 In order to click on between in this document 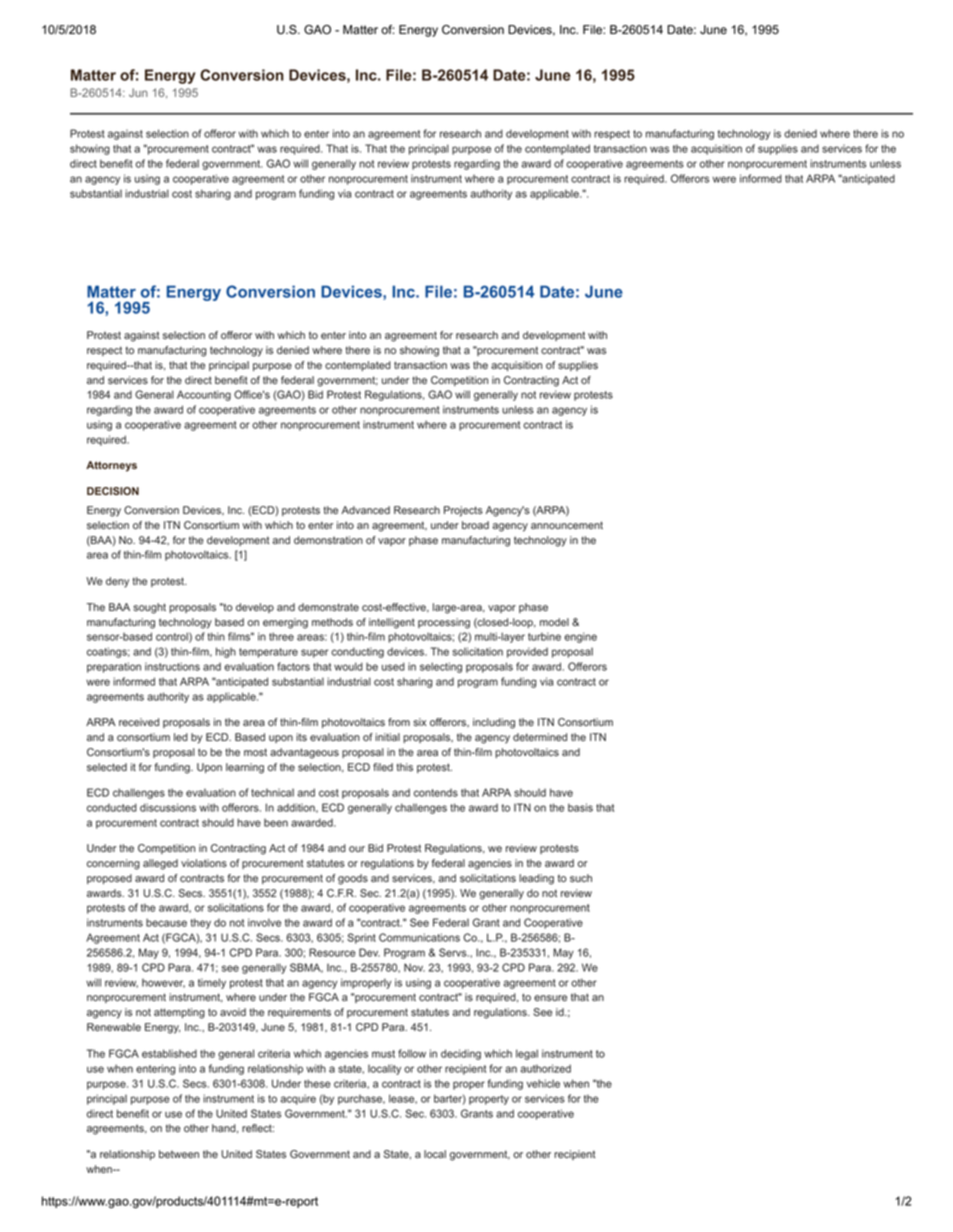, I will do `click(179, 1154)`.
